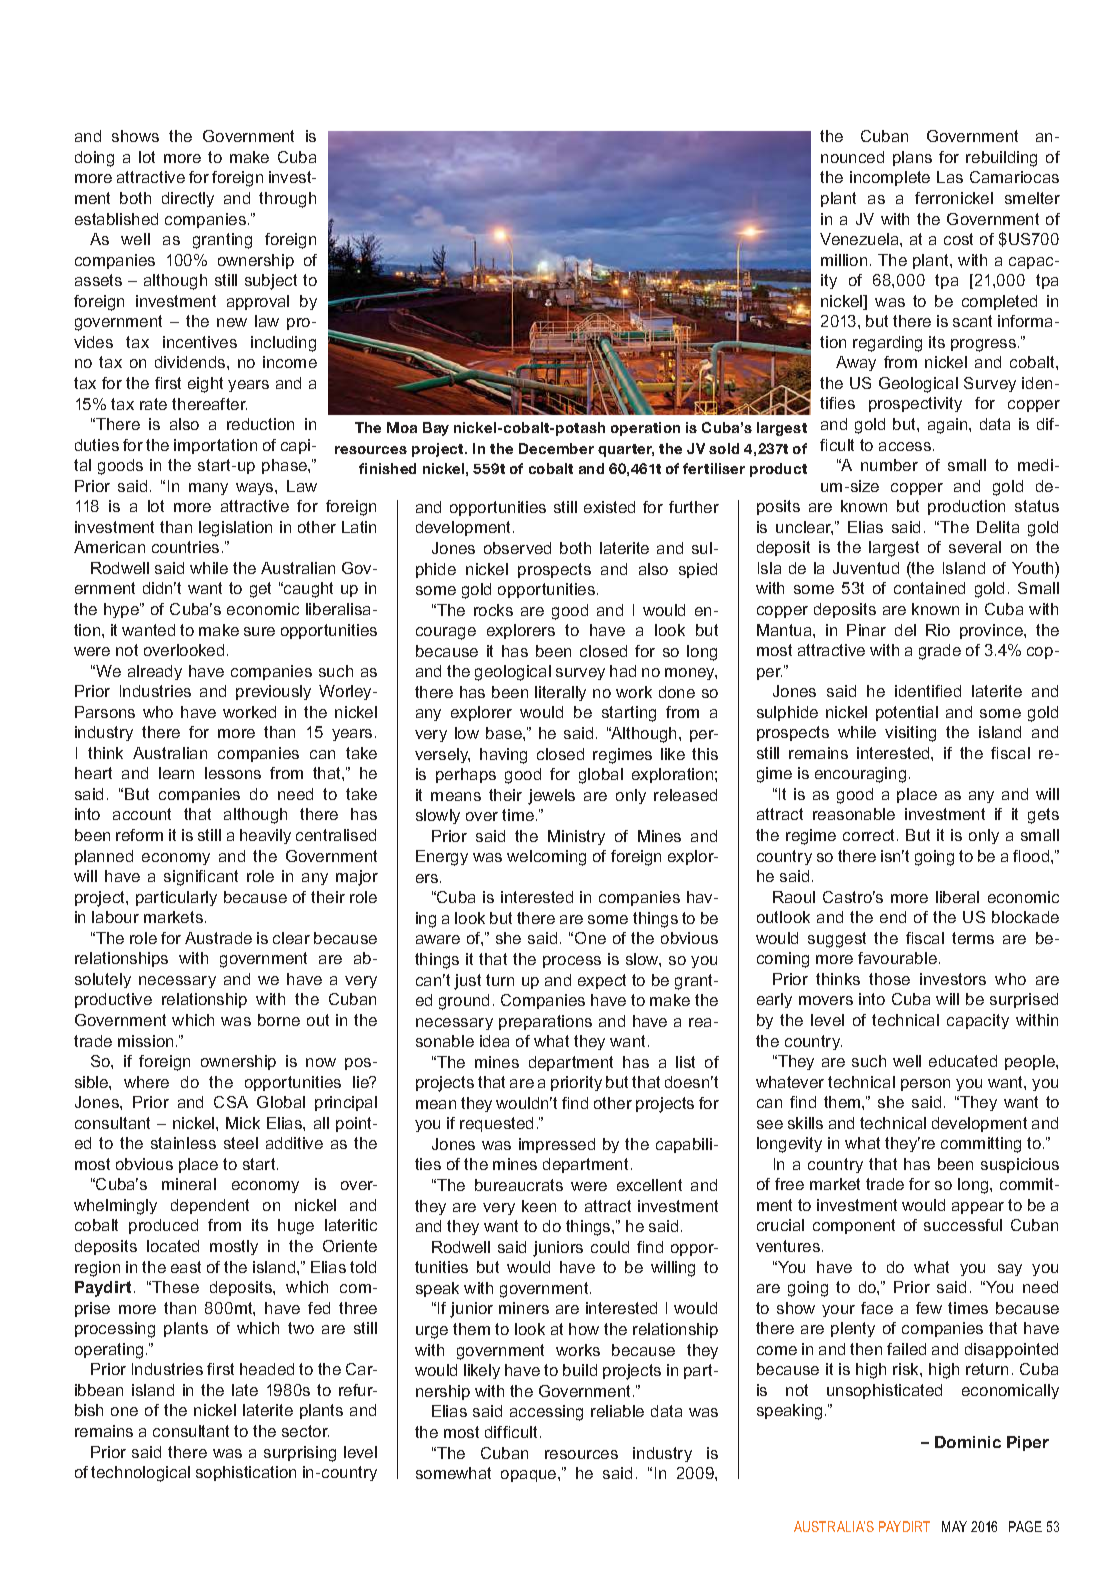 This screenshot has width=1113, height=1573. I want to click on technological, so click(140, 1474).
